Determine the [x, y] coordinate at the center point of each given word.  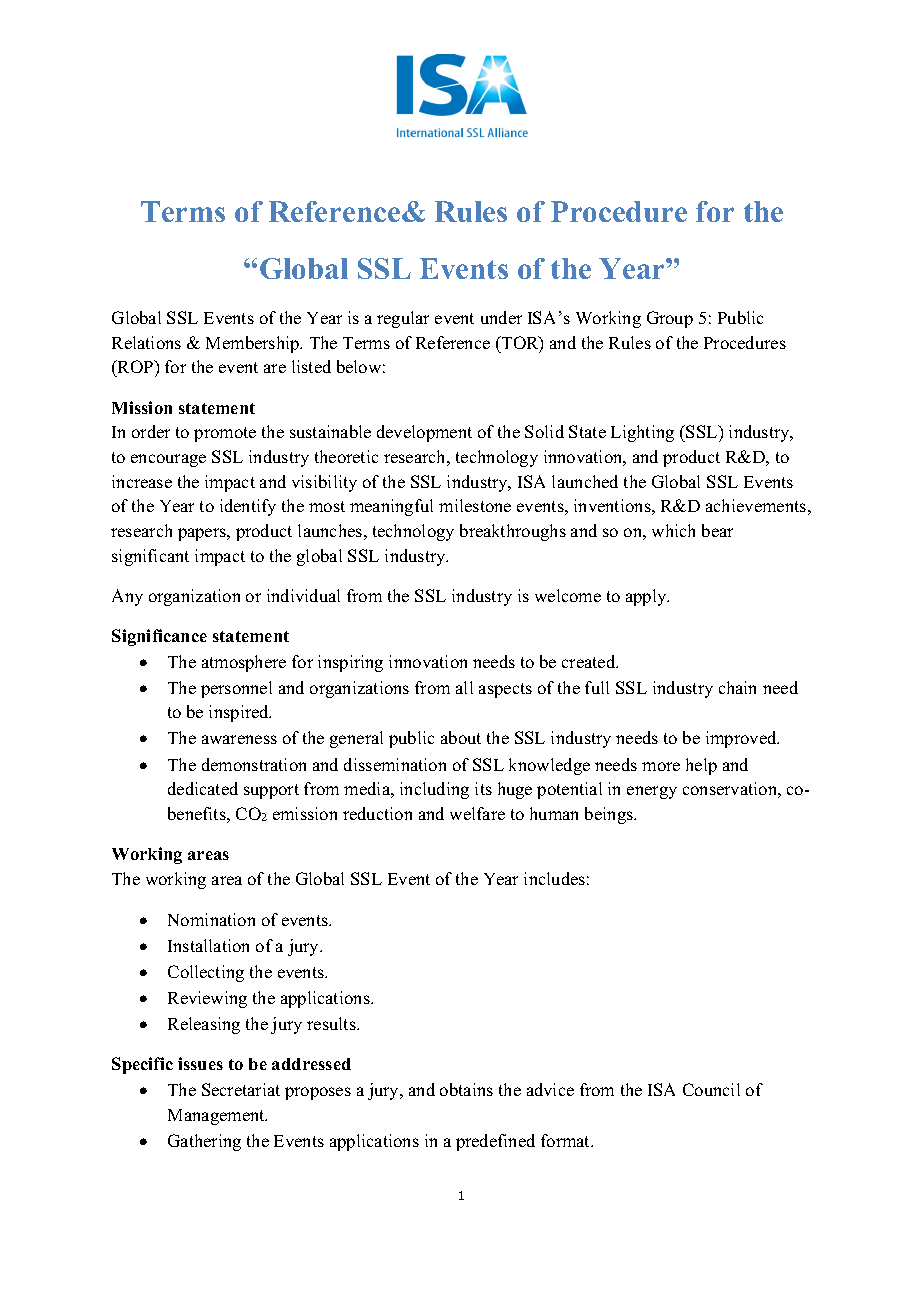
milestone [475, 505]
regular [403, 319]
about [461, 737]
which [673, 530]
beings [610, 815]
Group [670, 319]
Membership [254, 344]
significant [150, 557]
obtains [466, 1089]
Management [217, 1117]
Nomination [211, 919]
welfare [477, 813]
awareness [239, 739]
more [661, 766]
